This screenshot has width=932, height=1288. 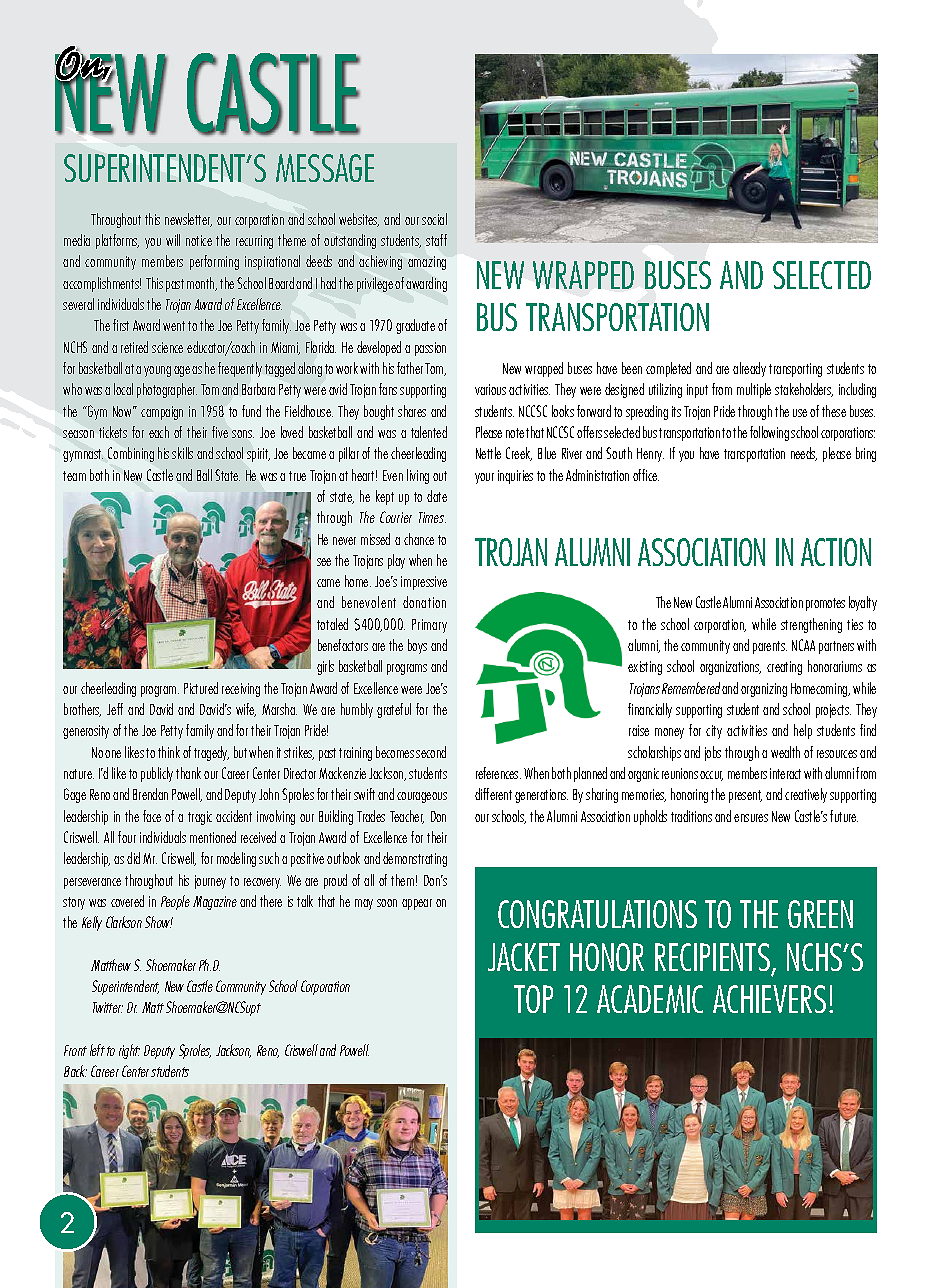 I want to click on newsletter, so click(x=188, y=220).
